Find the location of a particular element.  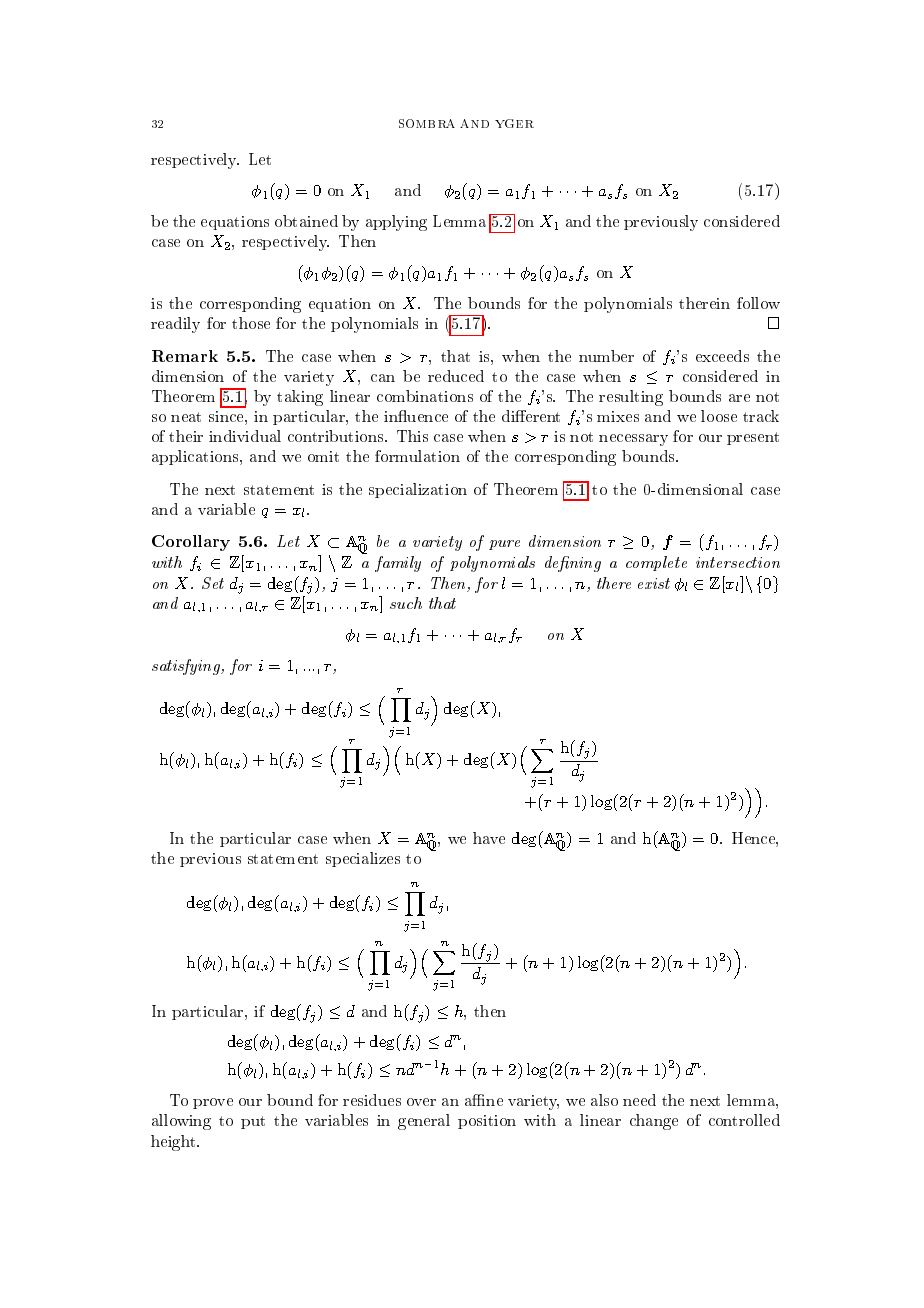

such is located at coordinates (406, 603).
